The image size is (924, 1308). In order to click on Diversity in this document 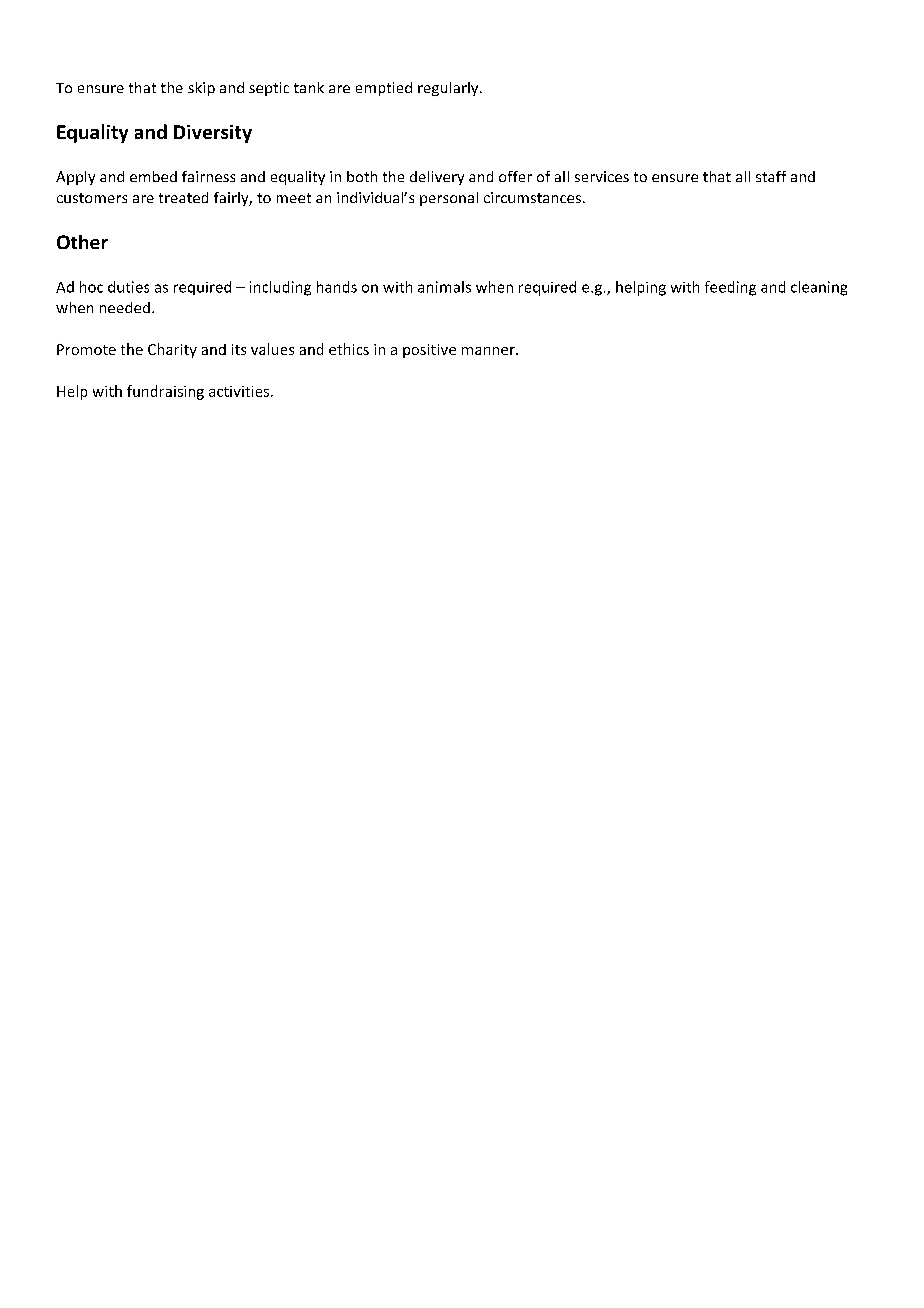, I will do `click(213, 134)`.
